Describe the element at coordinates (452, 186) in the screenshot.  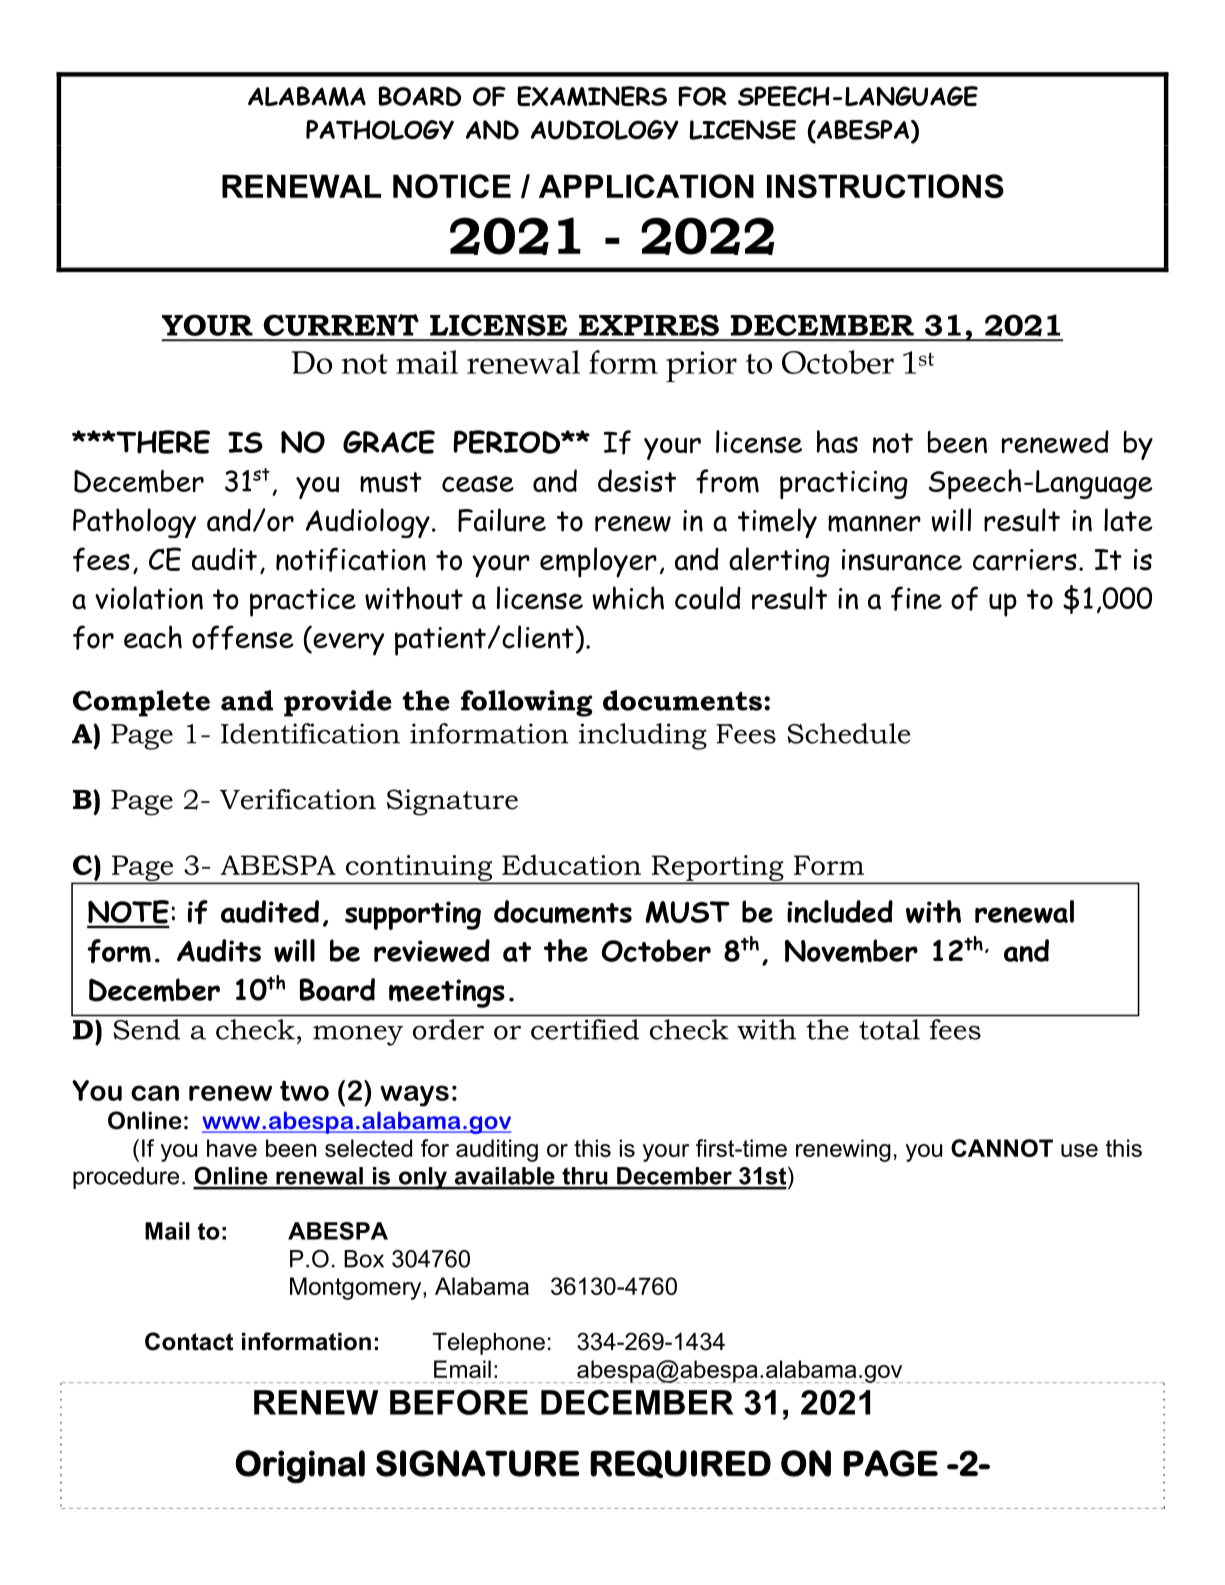
I see `NOTICE` at that location.
